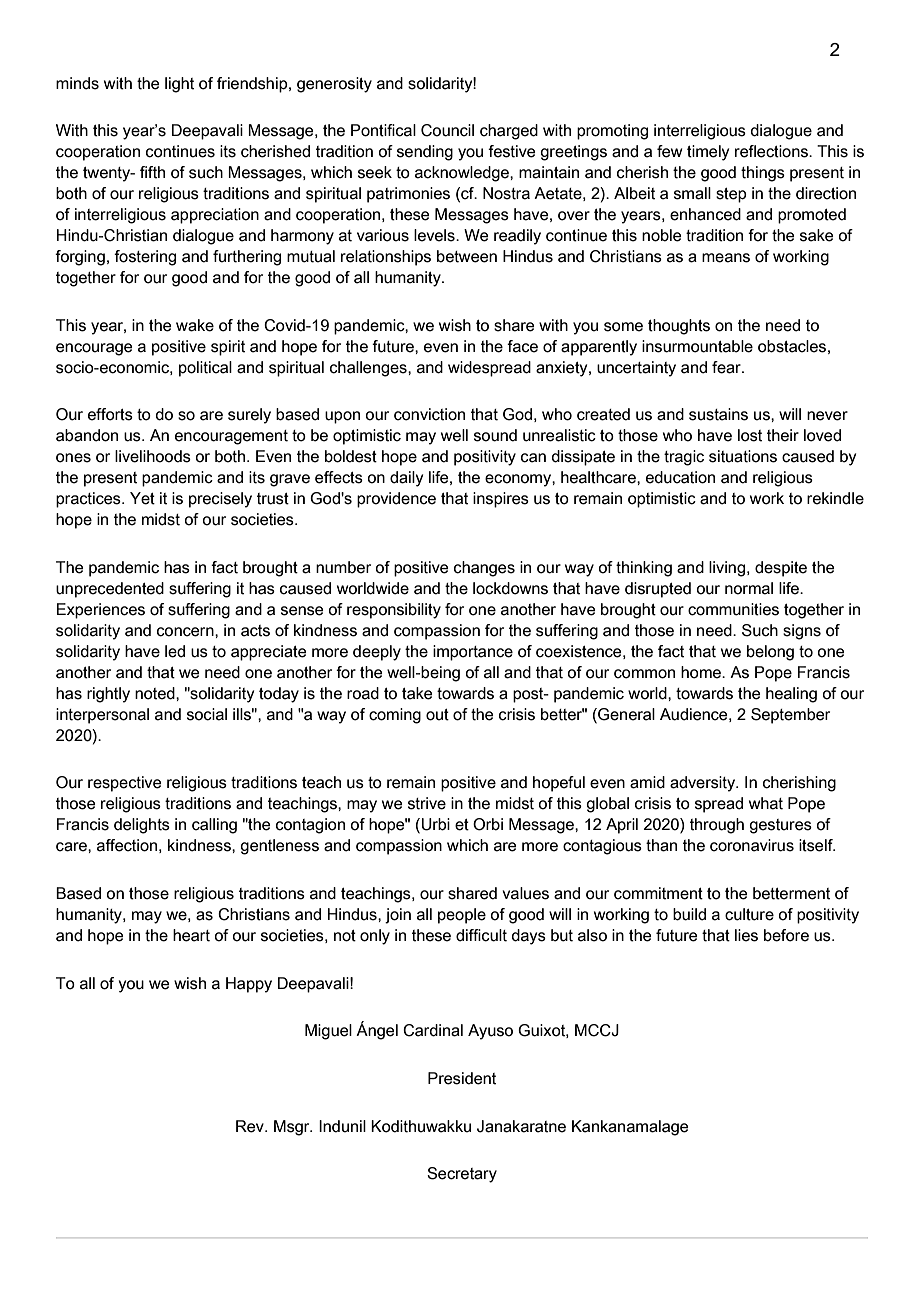  I want to click on Rev, so click(251, 1126).
